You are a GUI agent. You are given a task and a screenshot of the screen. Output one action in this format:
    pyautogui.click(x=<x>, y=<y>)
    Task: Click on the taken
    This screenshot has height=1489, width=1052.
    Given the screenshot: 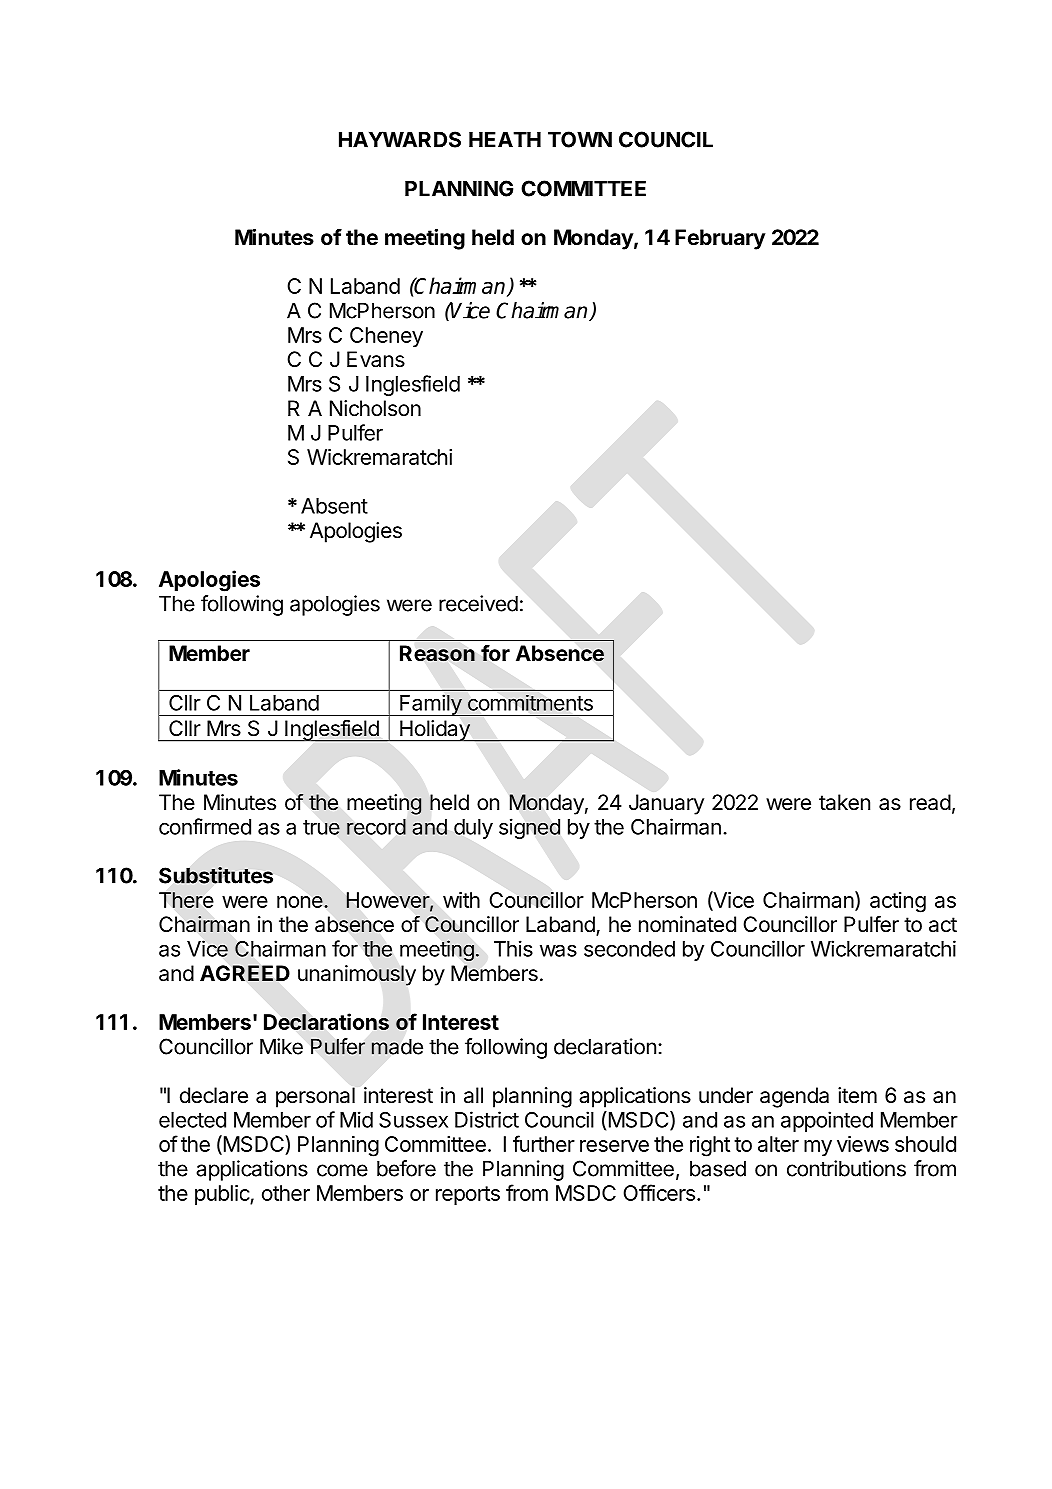 What is the action you would take?
    pyautogui.click(x=844, y=802)
